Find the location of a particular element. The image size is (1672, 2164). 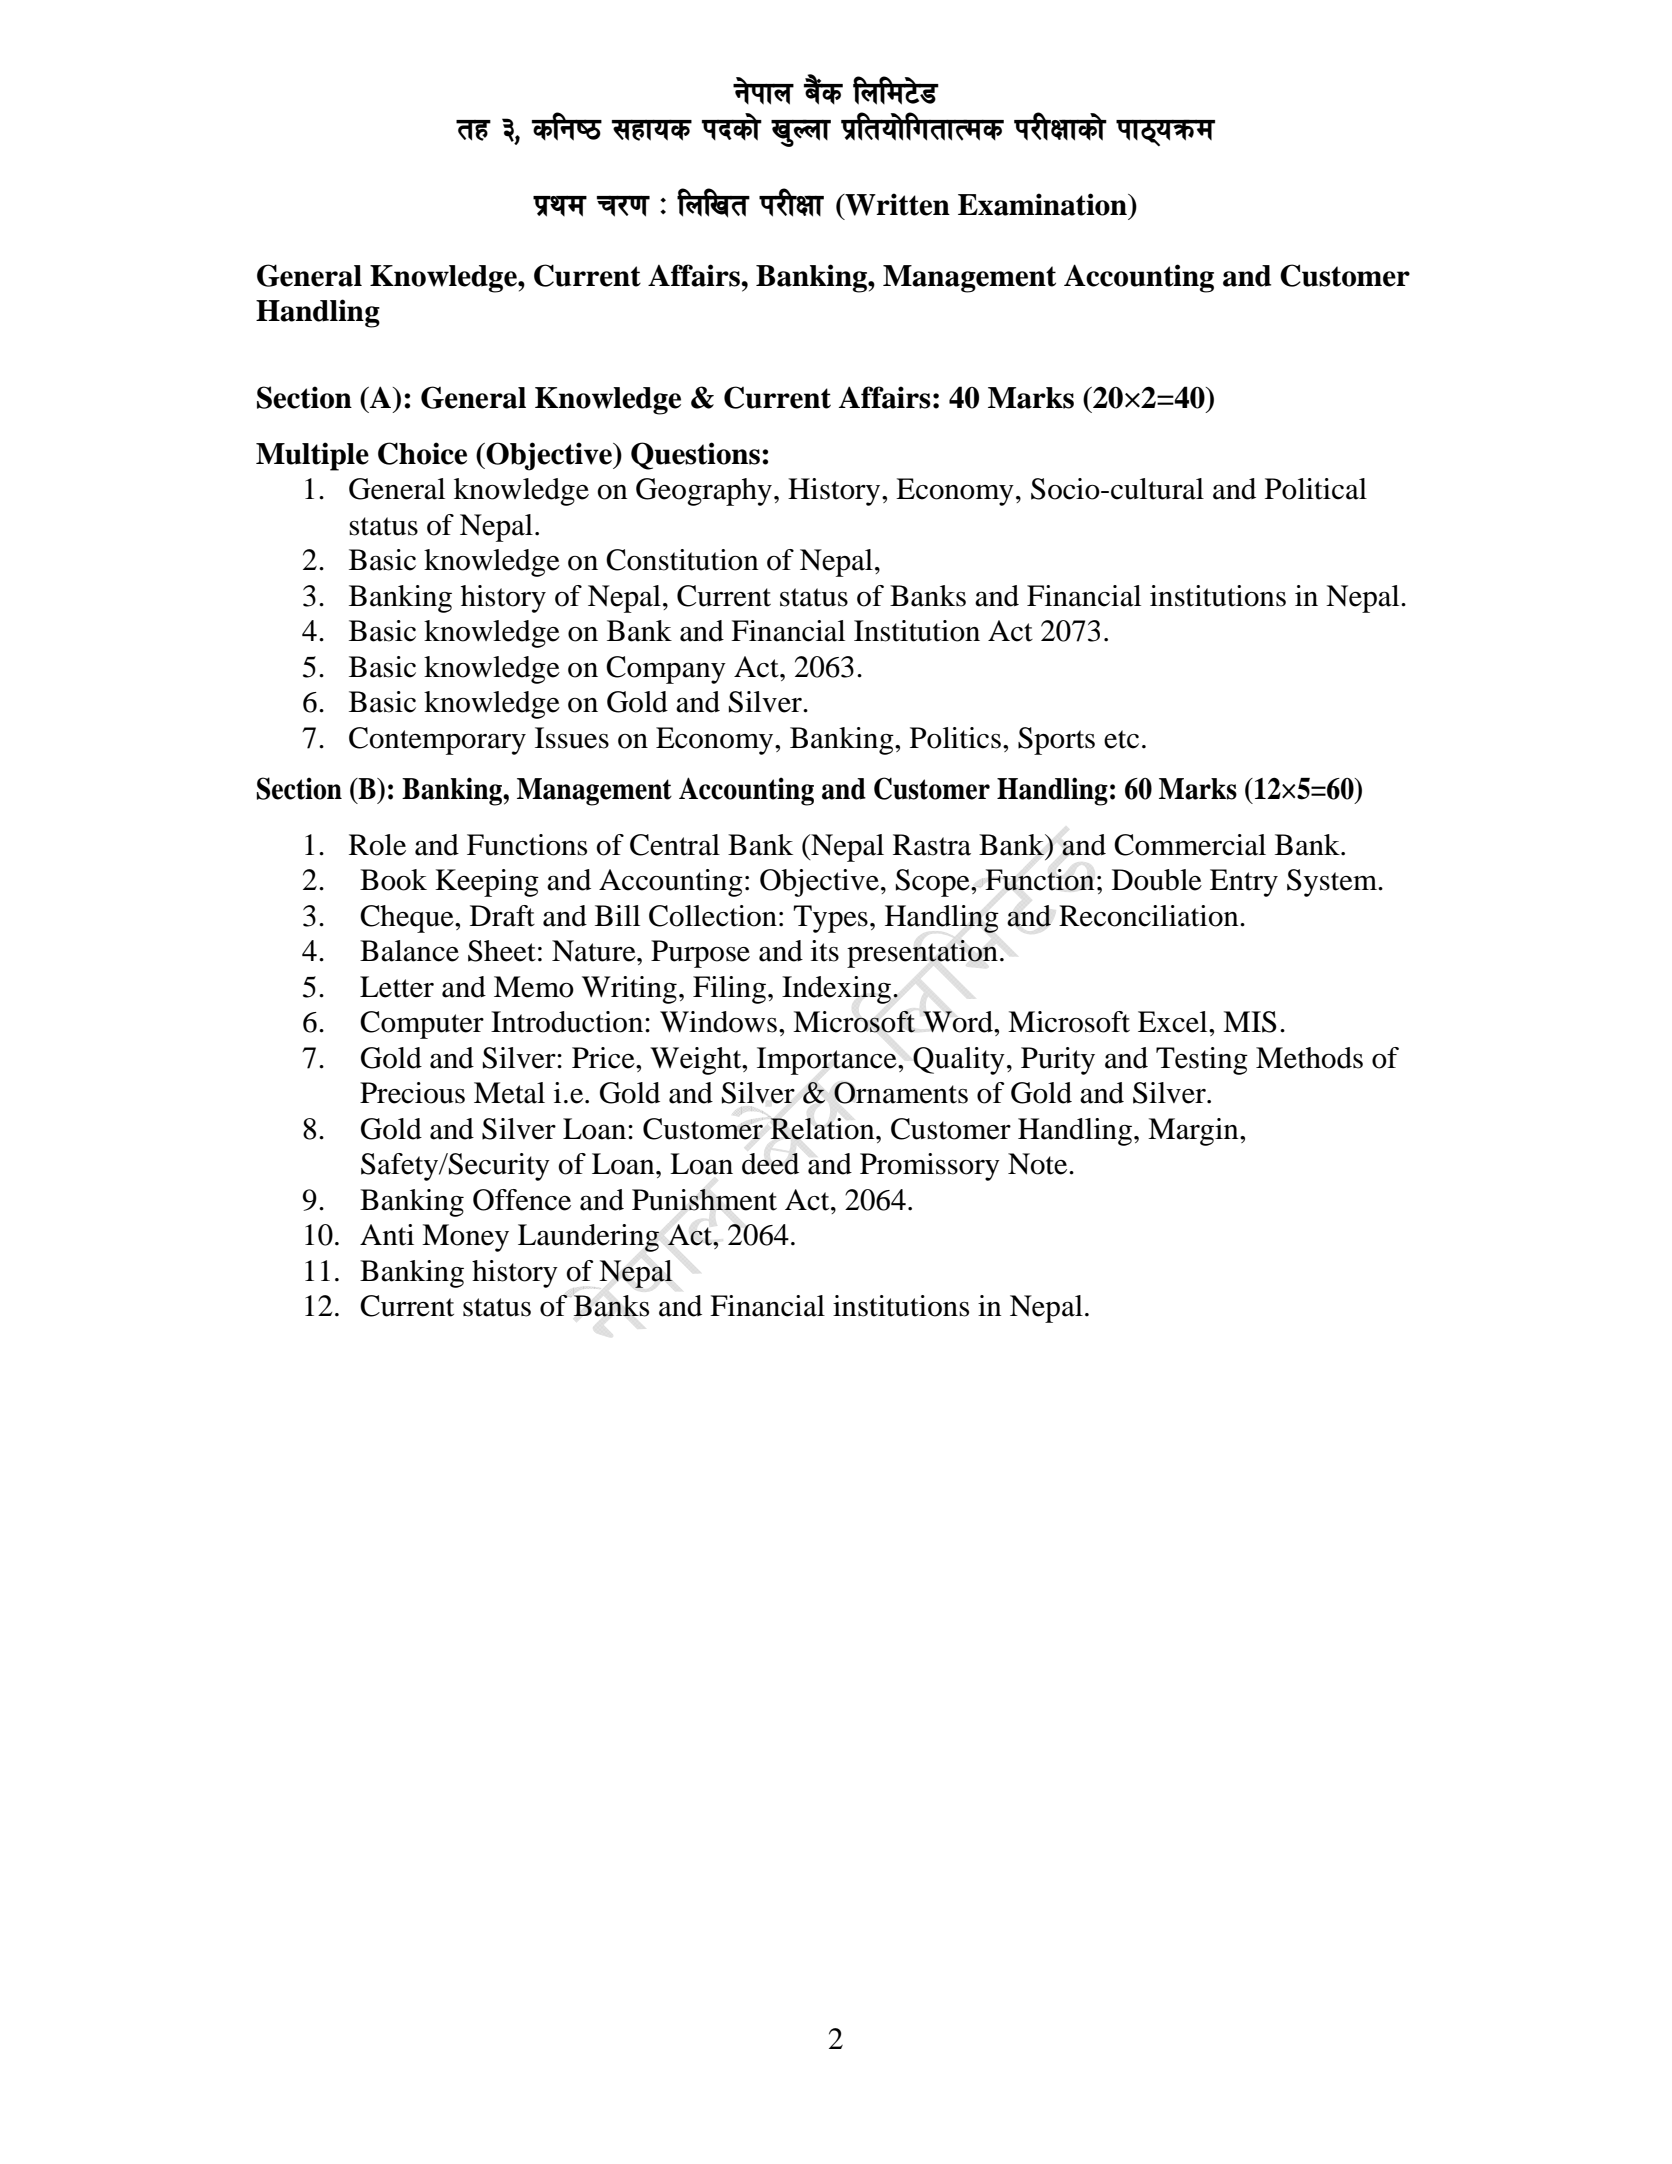

Choice is located at coordinates (422, 453).
